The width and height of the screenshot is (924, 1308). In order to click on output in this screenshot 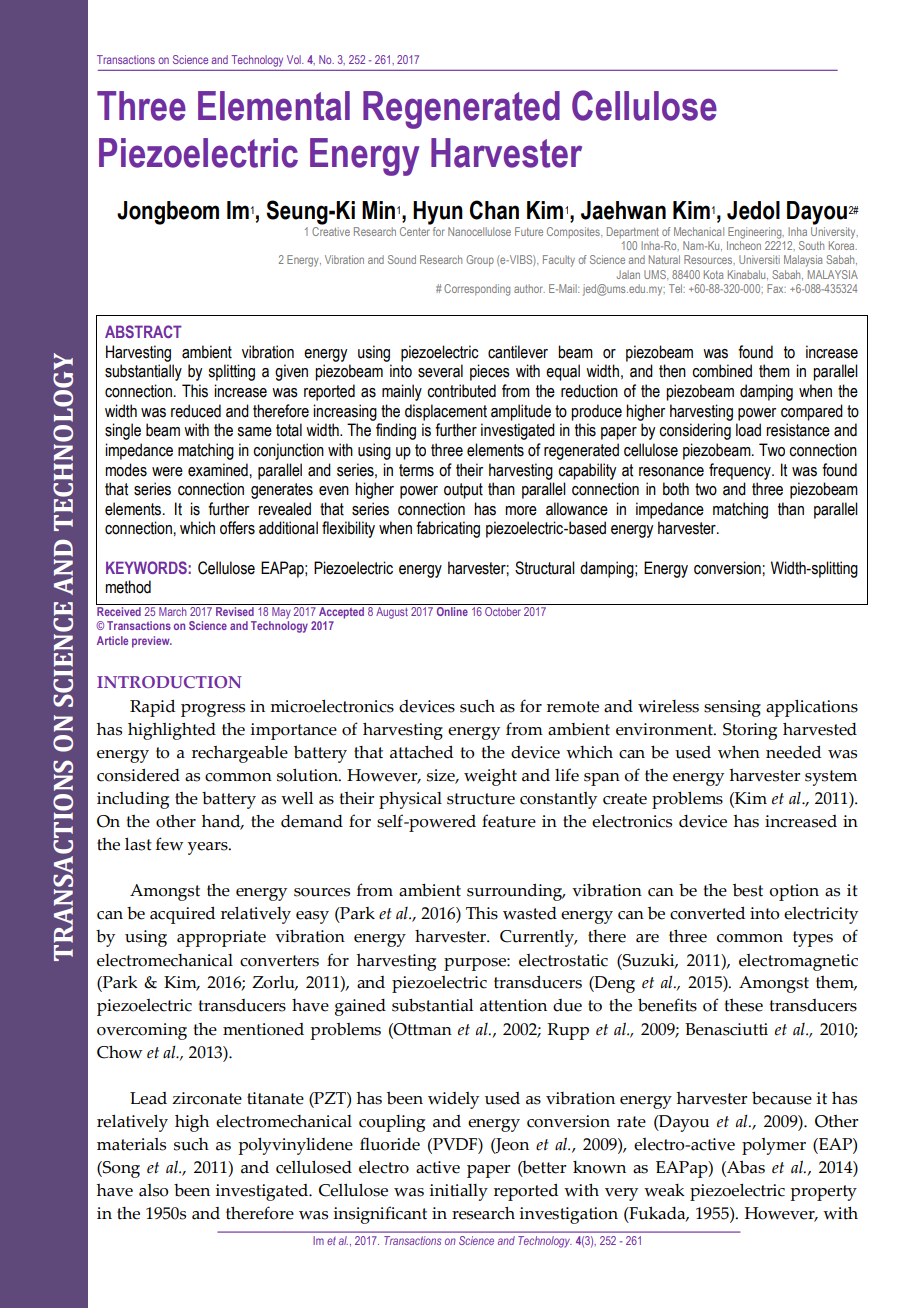, I will do `click(463, 491)`.
